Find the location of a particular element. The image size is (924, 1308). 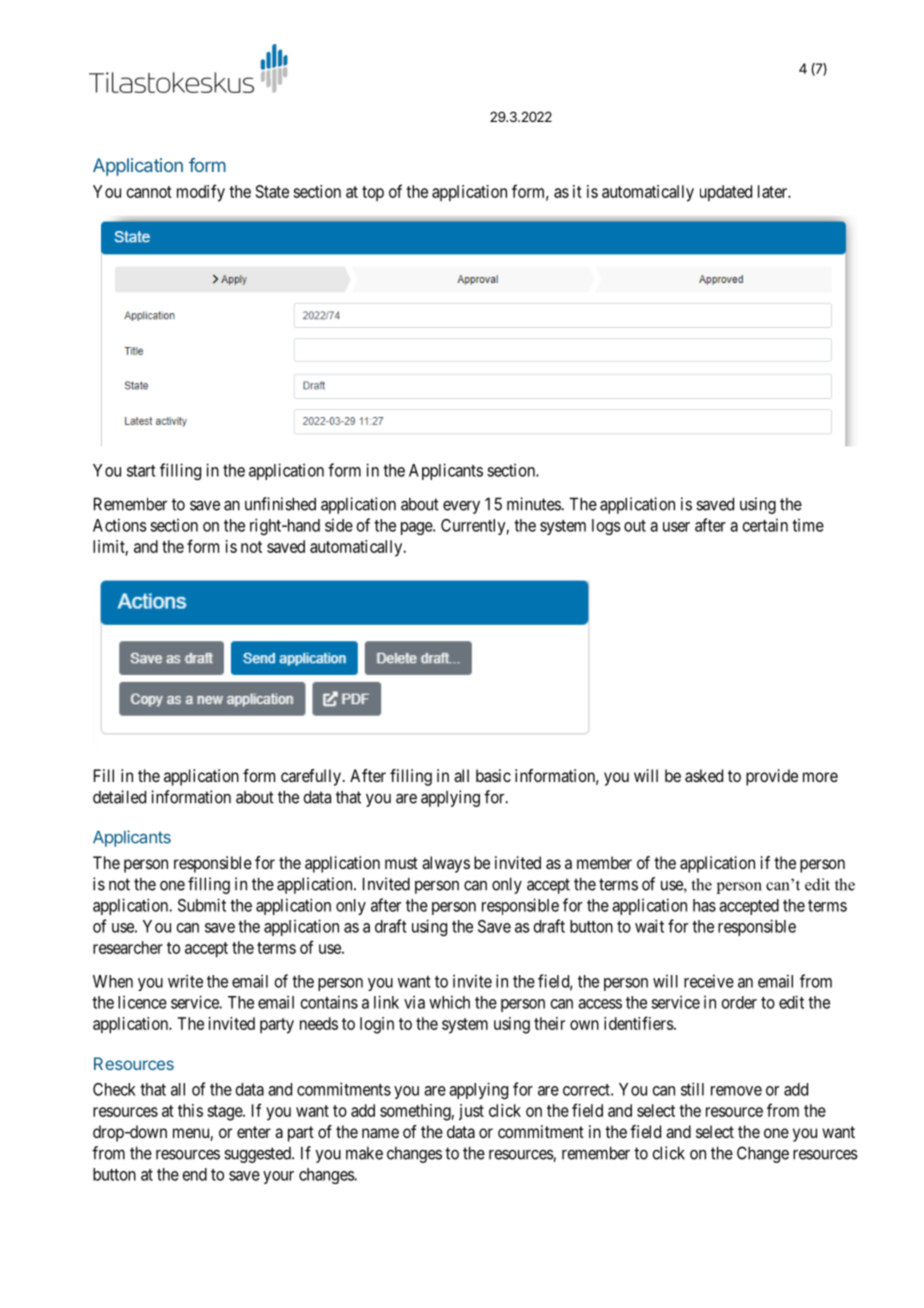

top is located at coordinates (373, 193).
